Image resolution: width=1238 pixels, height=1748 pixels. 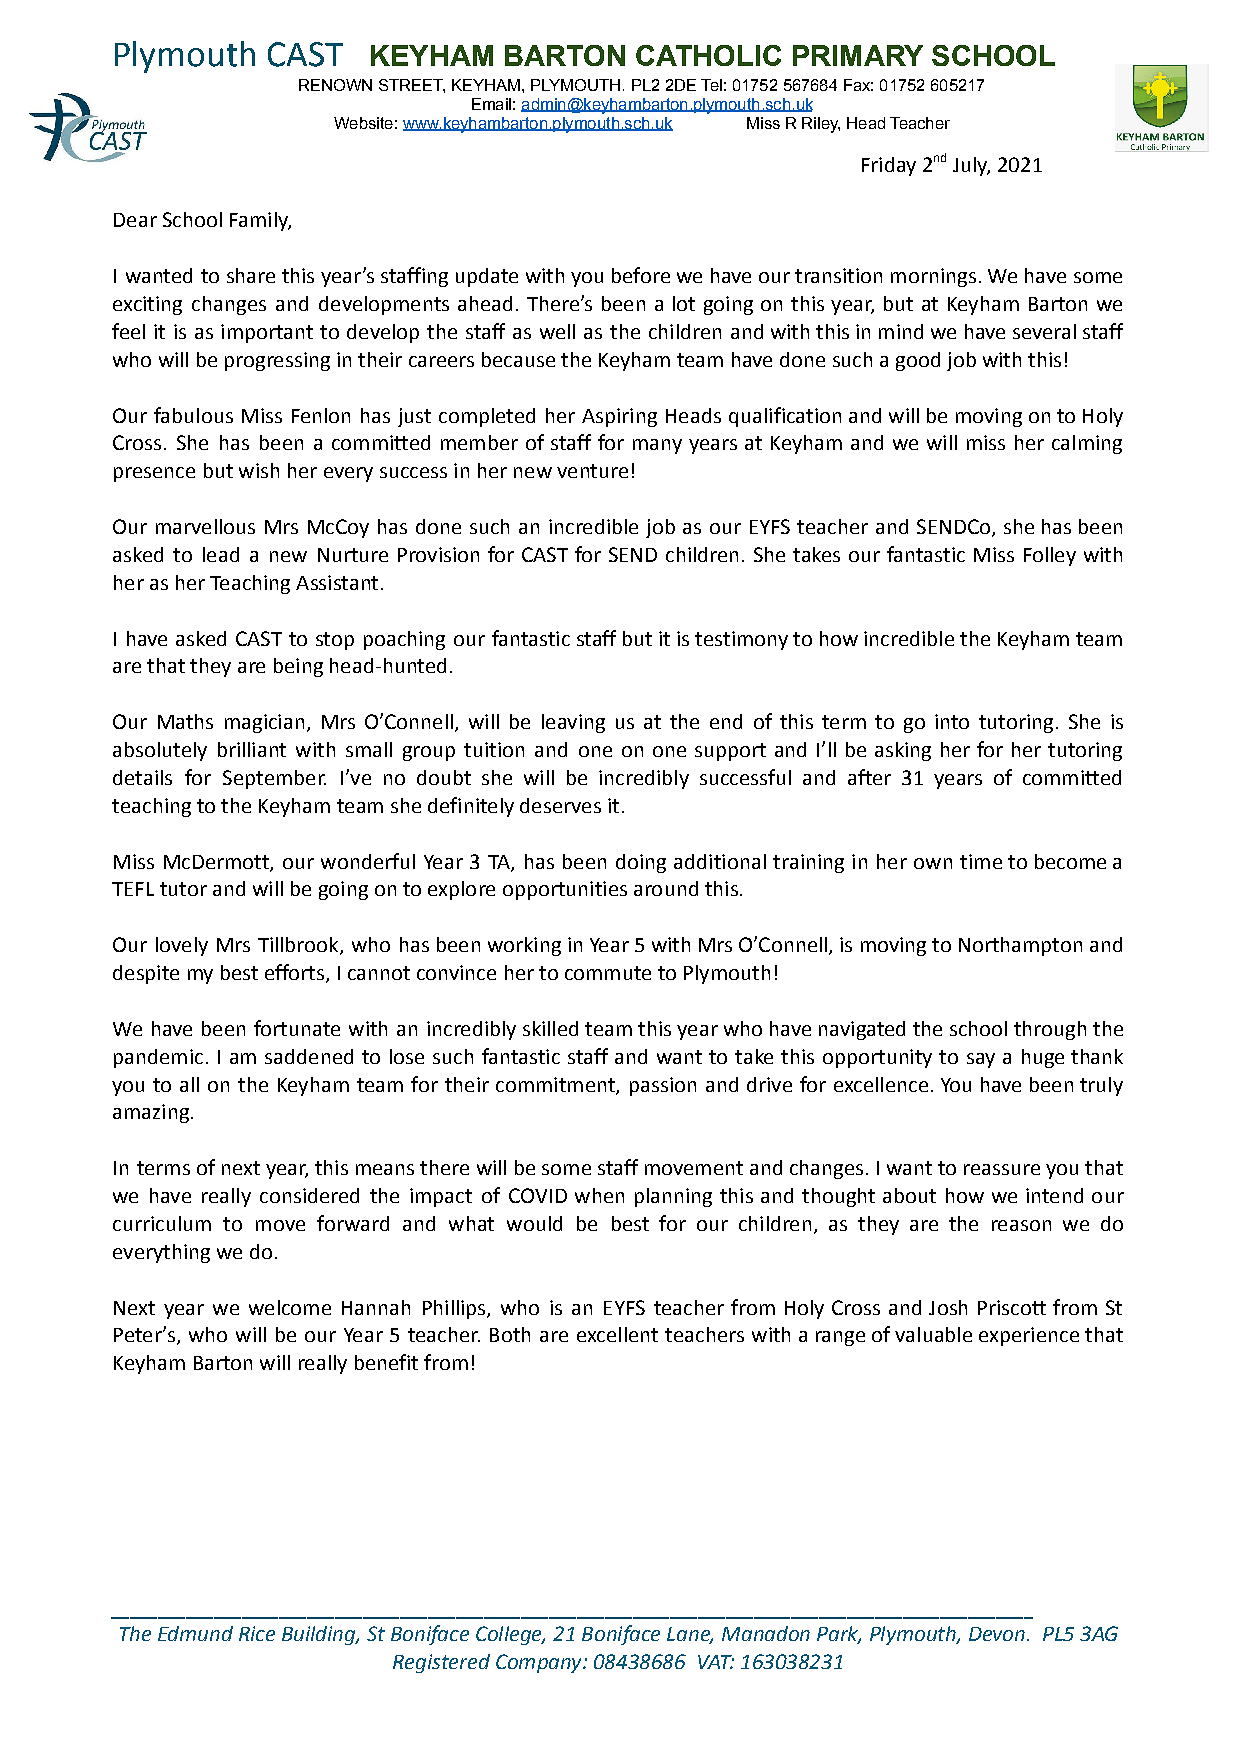 I want to click on doing, so click(x=641, y=863).
